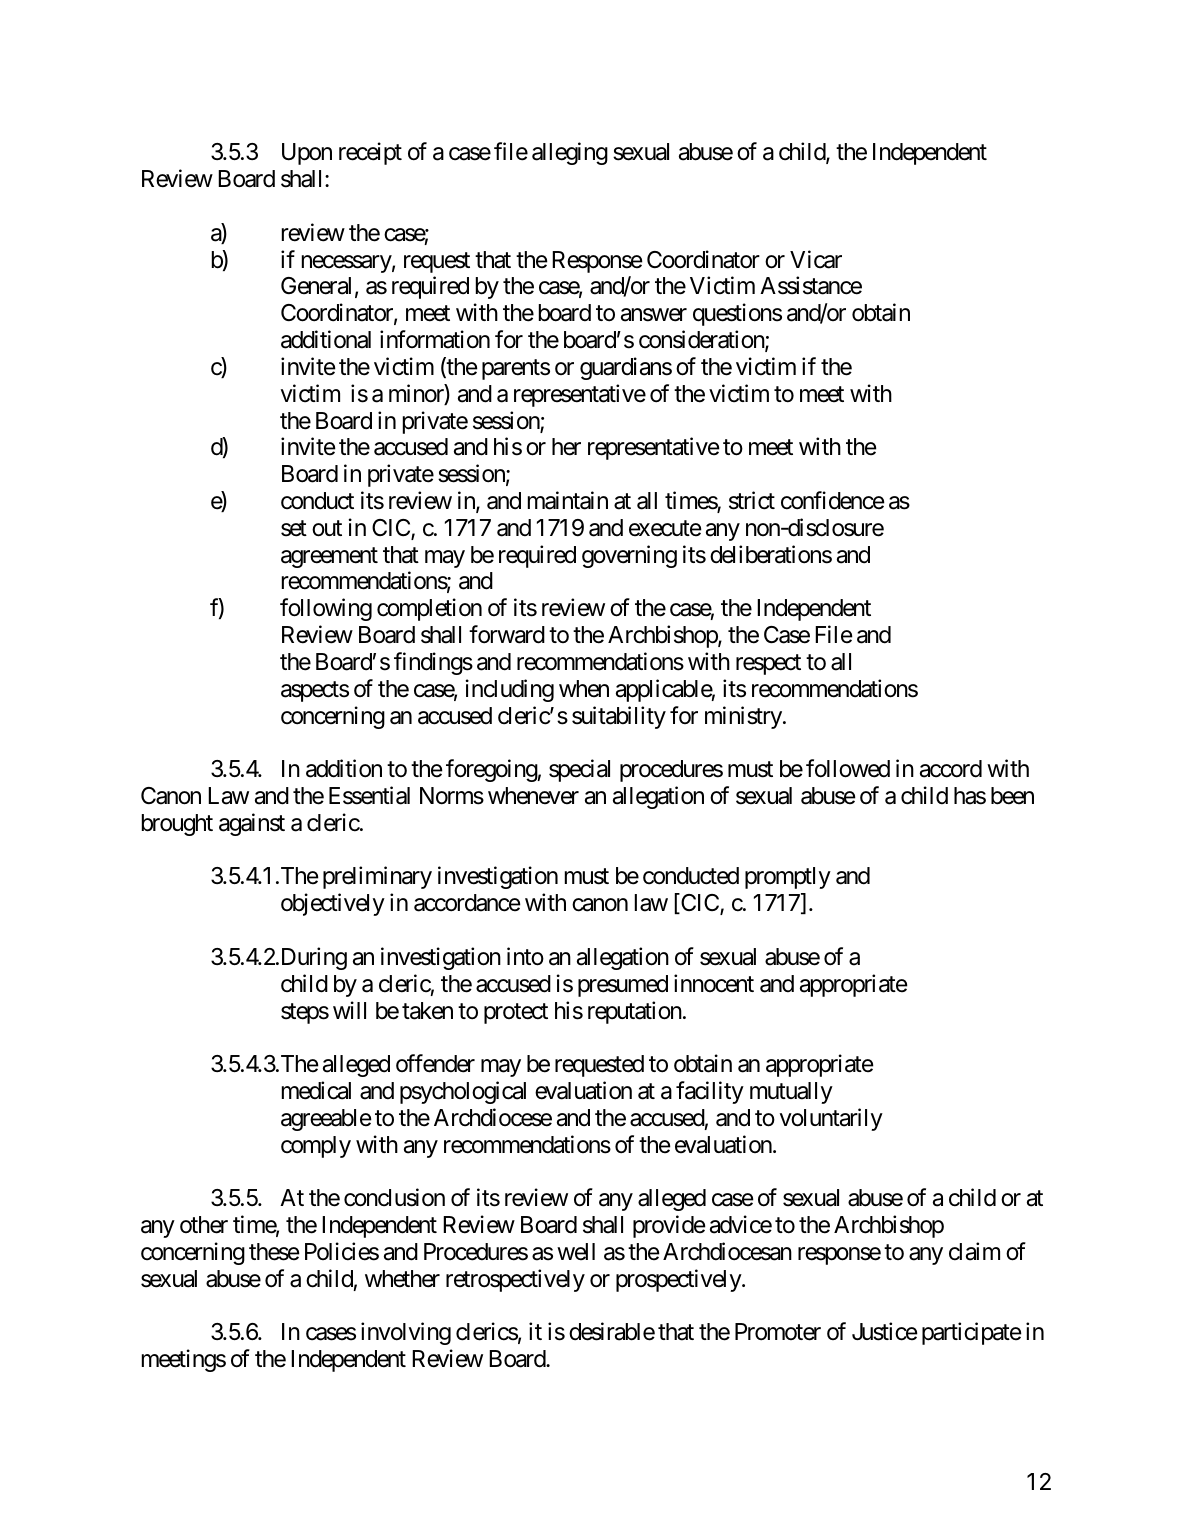 The width and height of the screenshot is (1190, 1539). What do you see at coordinates (579, 770) in the screenshot?
I see `special` at bounding box center [579, 770].
